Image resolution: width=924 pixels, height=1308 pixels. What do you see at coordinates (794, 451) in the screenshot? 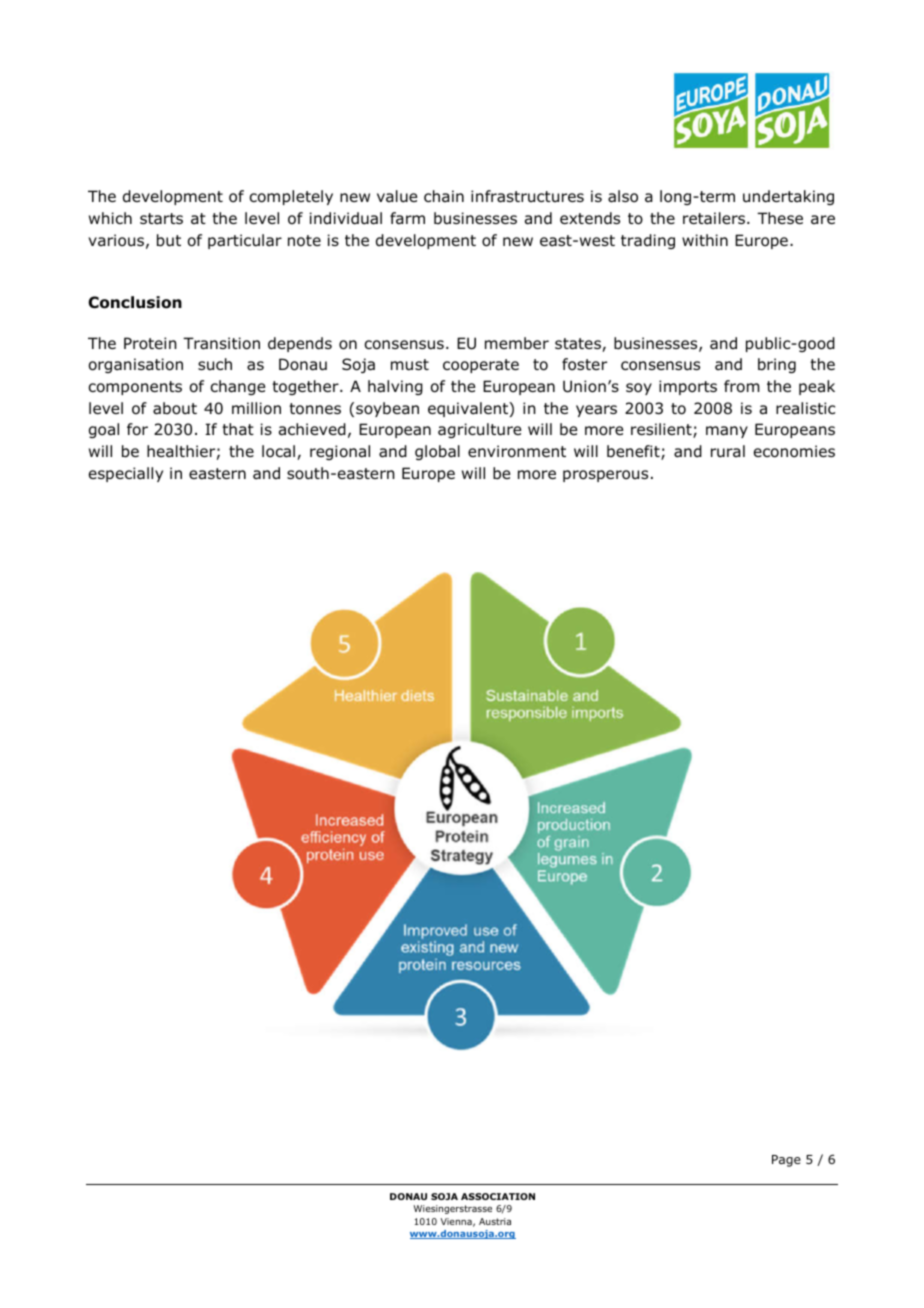
I see `economies` at bounding box center [794, 451].
